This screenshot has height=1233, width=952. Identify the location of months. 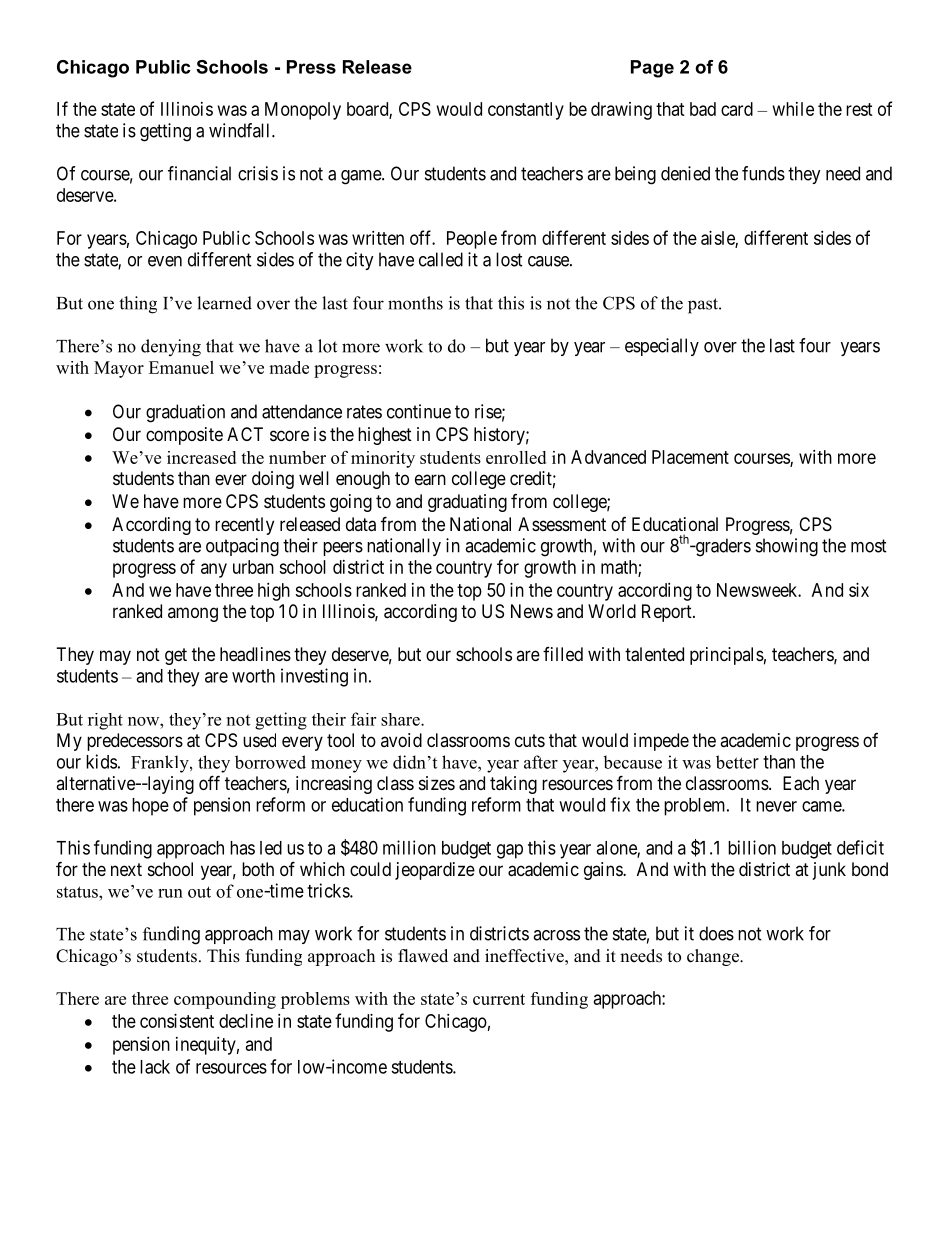
(415, 303).
